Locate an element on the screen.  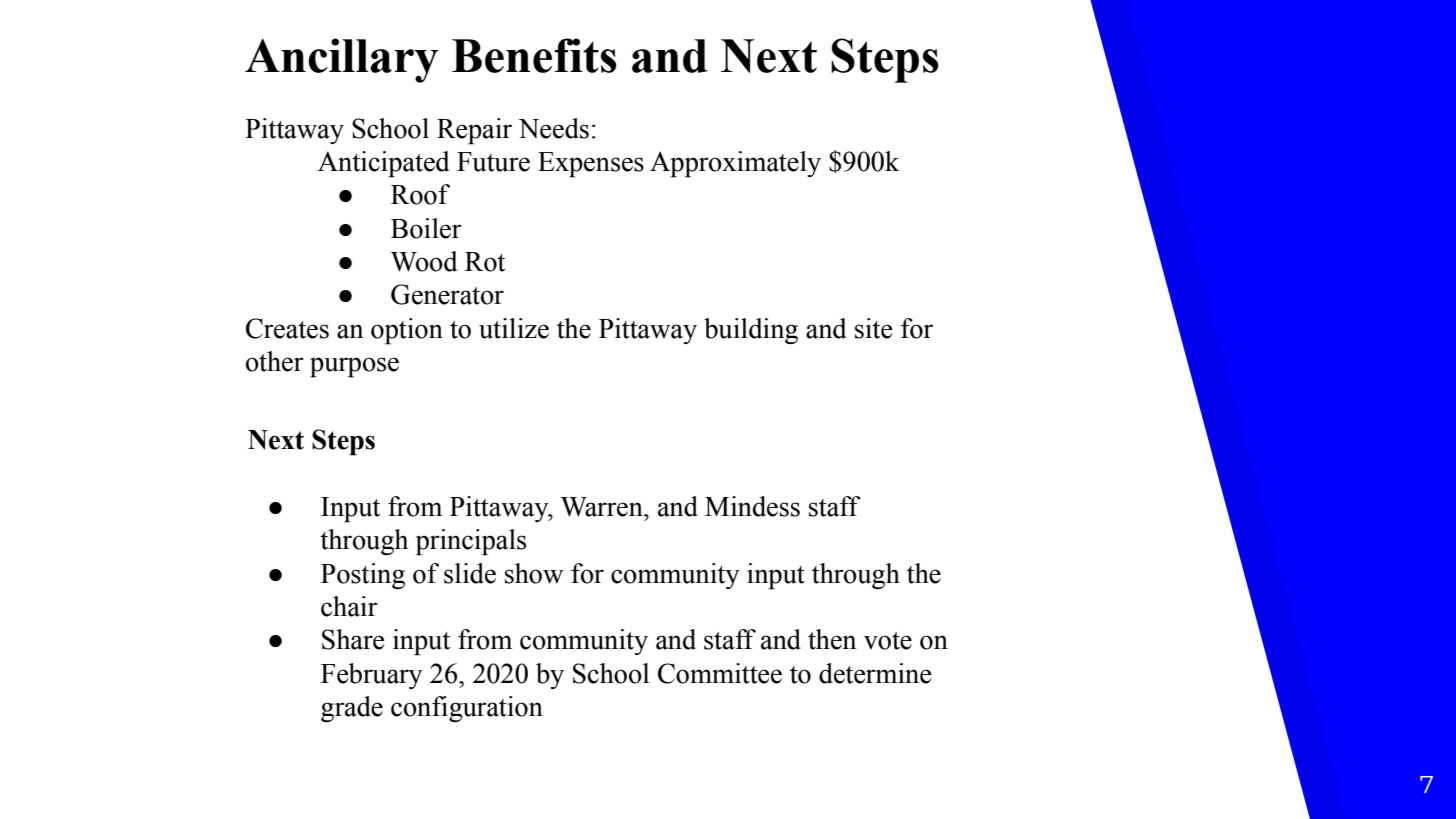
building is located at coordinates (751, 331).
